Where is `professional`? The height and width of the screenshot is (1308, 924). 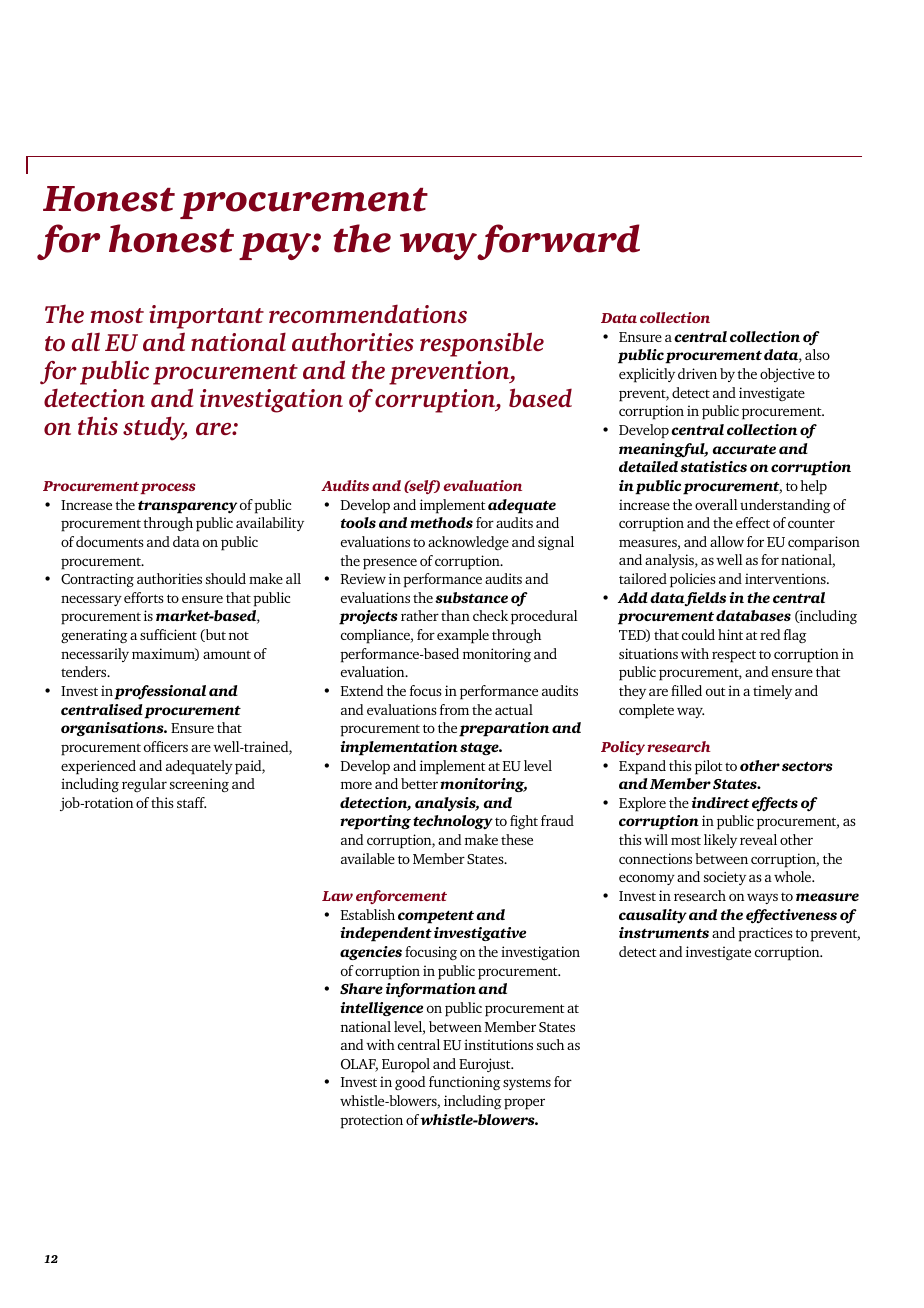
professional is located at coordinates (160, 692).
